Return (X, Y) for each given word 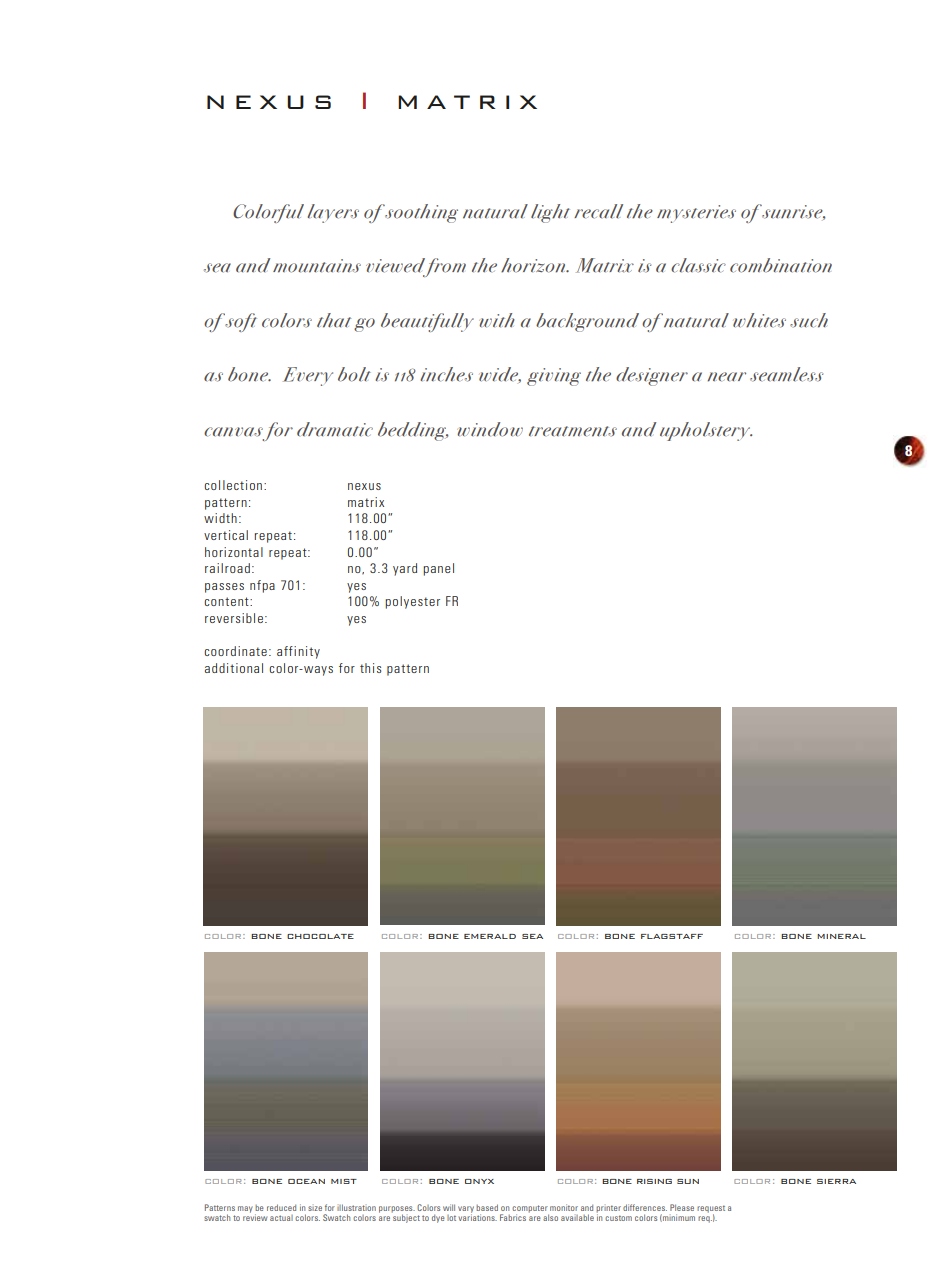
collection (233, 485)
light (550, 213)
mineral (841, 936)
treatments (573, 431)
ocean (306, 1181)
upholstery (706, 431)
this (370, 668)
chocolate (320, 936)
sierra (836, 1181)
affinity (298, 652)
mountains (317, 266)
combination (781, 265)
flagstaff (672, 936)
